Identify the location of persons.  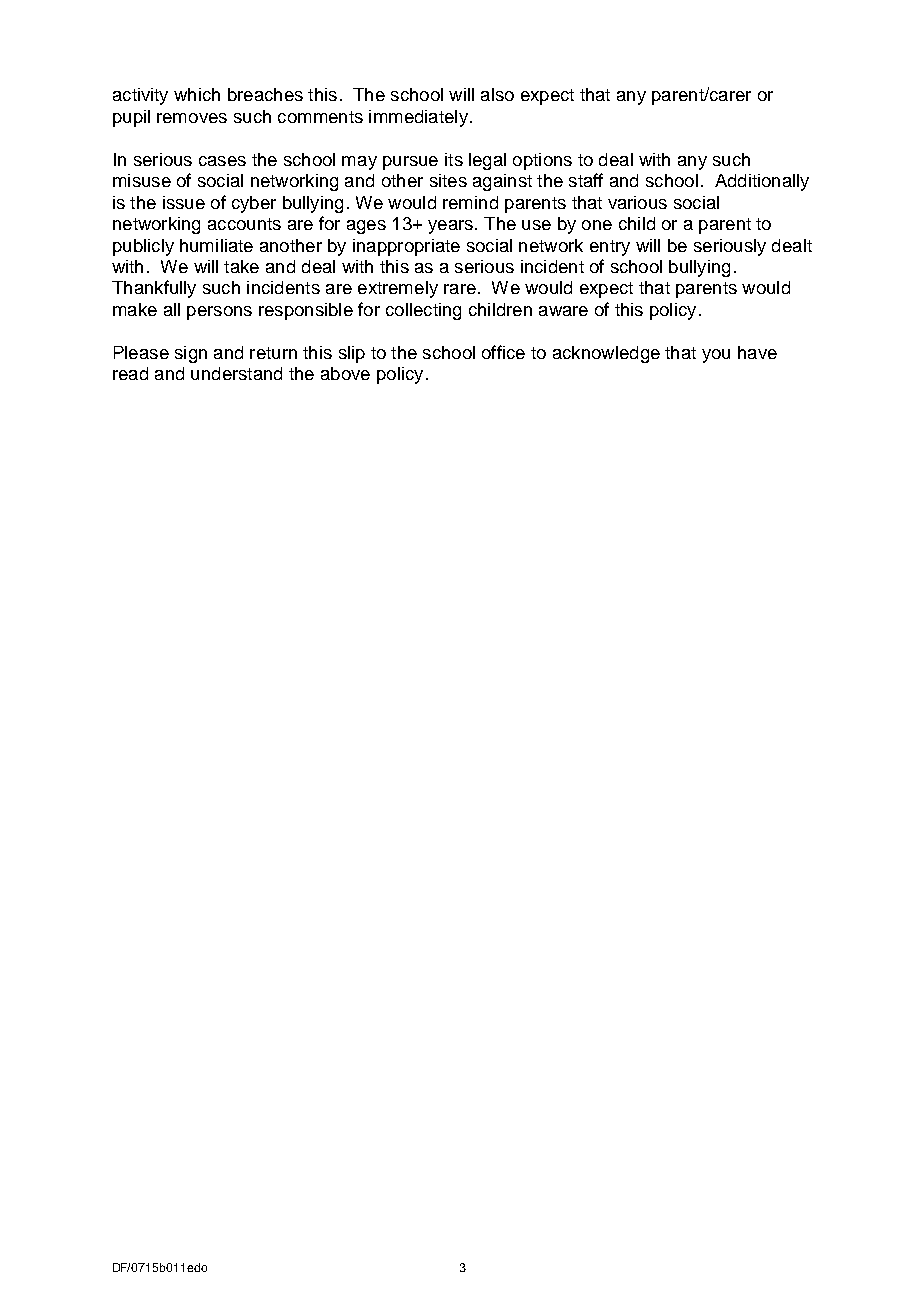
(219, 313).
